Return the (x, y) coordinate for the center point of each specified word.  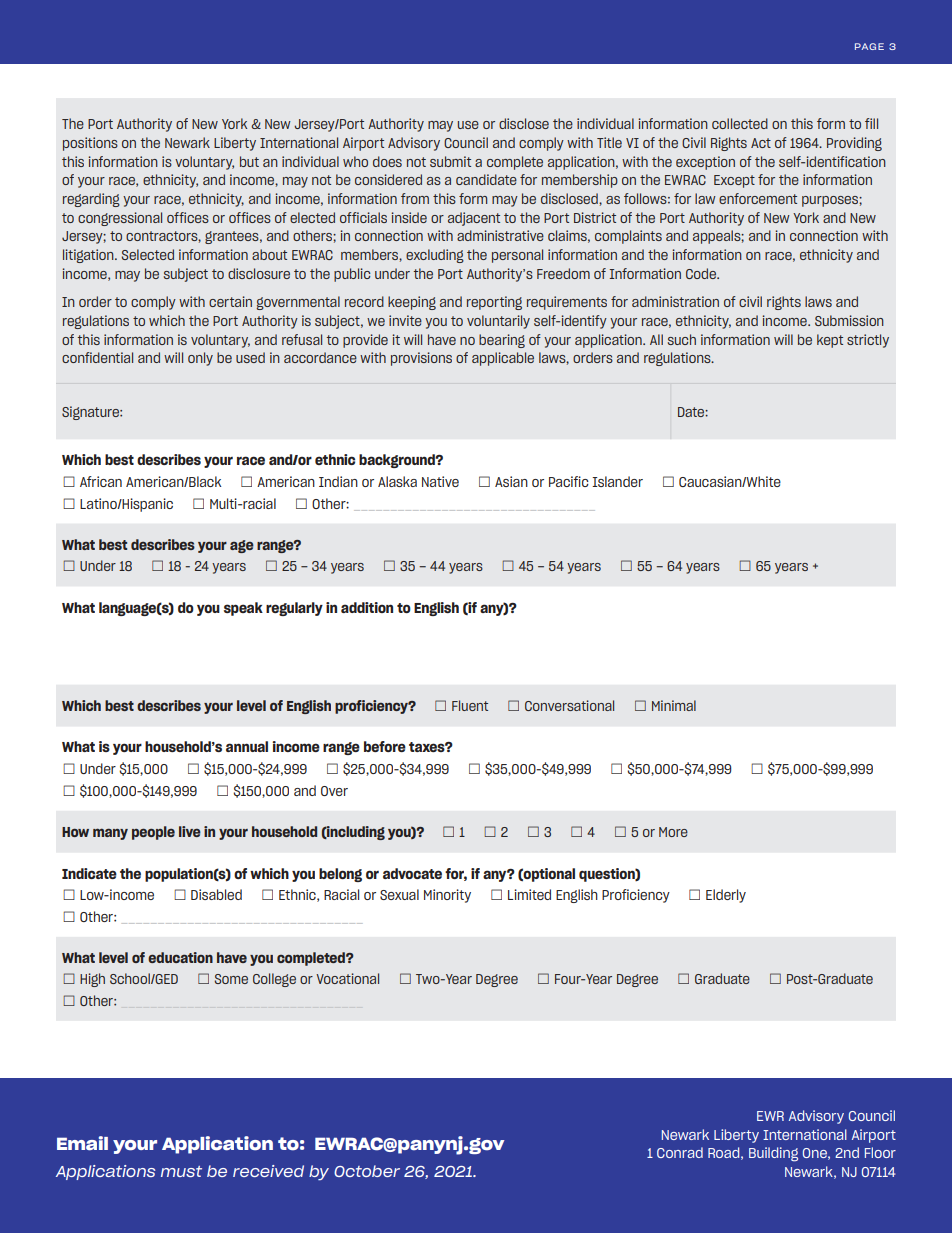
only (200, 359)
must (181, 1171)
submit (450, 161)
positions (90, 144)
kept (830, 341)
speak (243, 609)
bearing (502, 341)
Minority (447, 896)
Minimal (674, 705)
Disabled (216, 894)
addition (367, 607)
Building (773, 1154)
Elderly (726, 896)
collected (740, 123)
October (367, 1171)
